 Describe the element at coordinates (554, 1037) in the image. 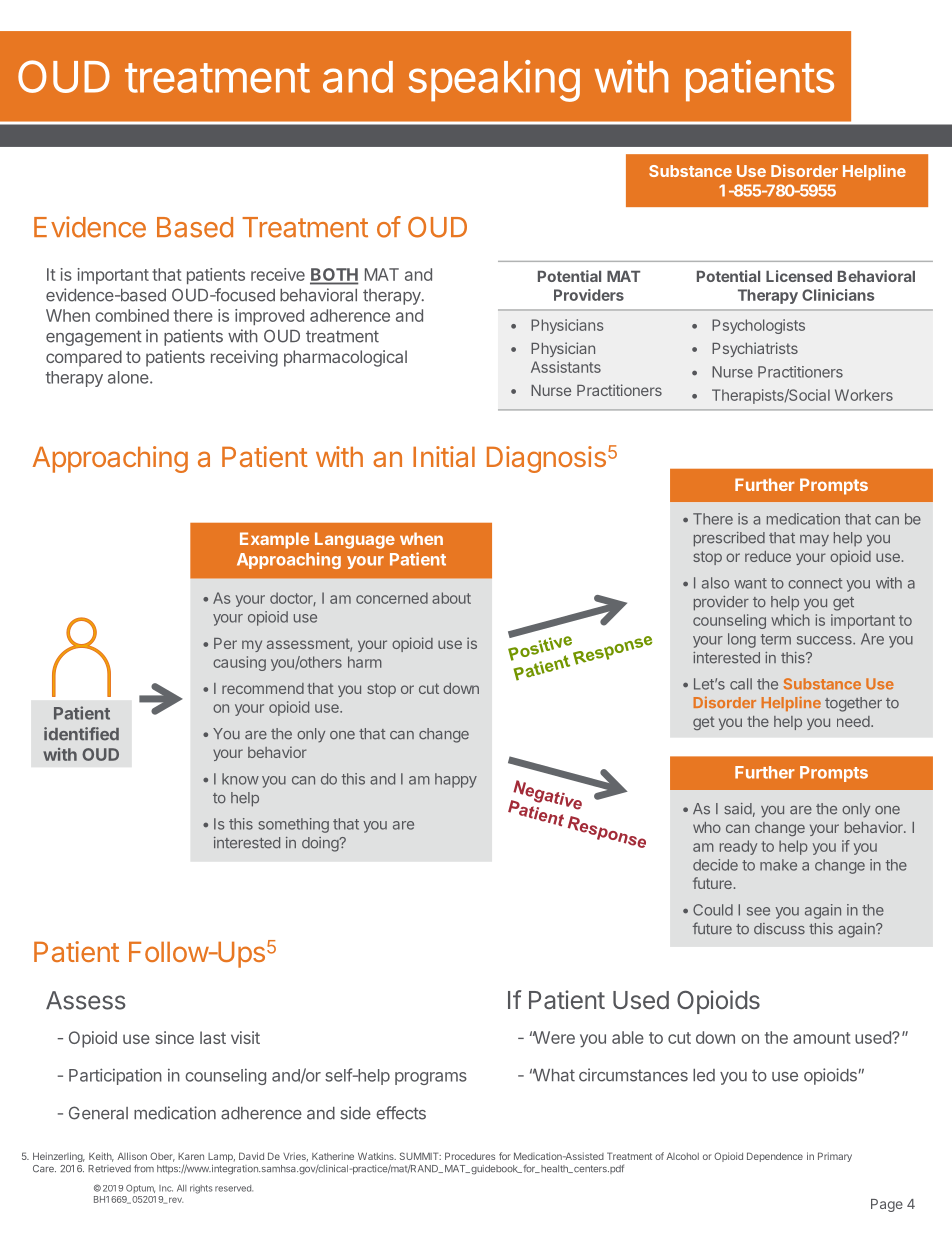

I see `Were` at that location.
